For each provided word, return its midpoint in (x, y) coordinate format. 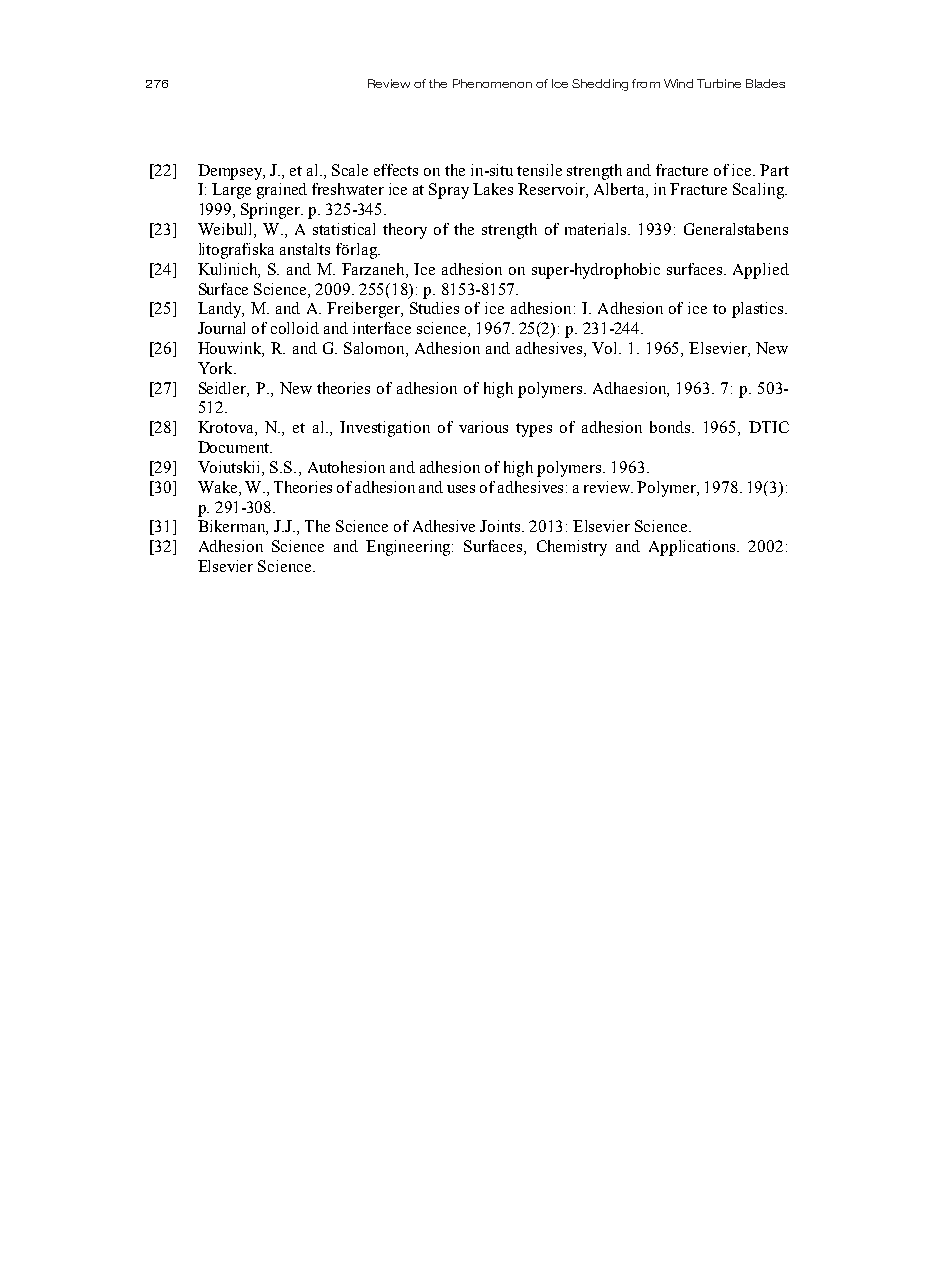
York (217, 368)
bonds (671, 427)
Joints (501, 526)
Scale (350, 170)
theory (405, 231)
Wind (678, 83)
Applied (761, 271)
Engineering (409, 548)
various (483, 427)
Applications (694, 548)
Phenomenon (492, 83)
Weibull (226, 230)
